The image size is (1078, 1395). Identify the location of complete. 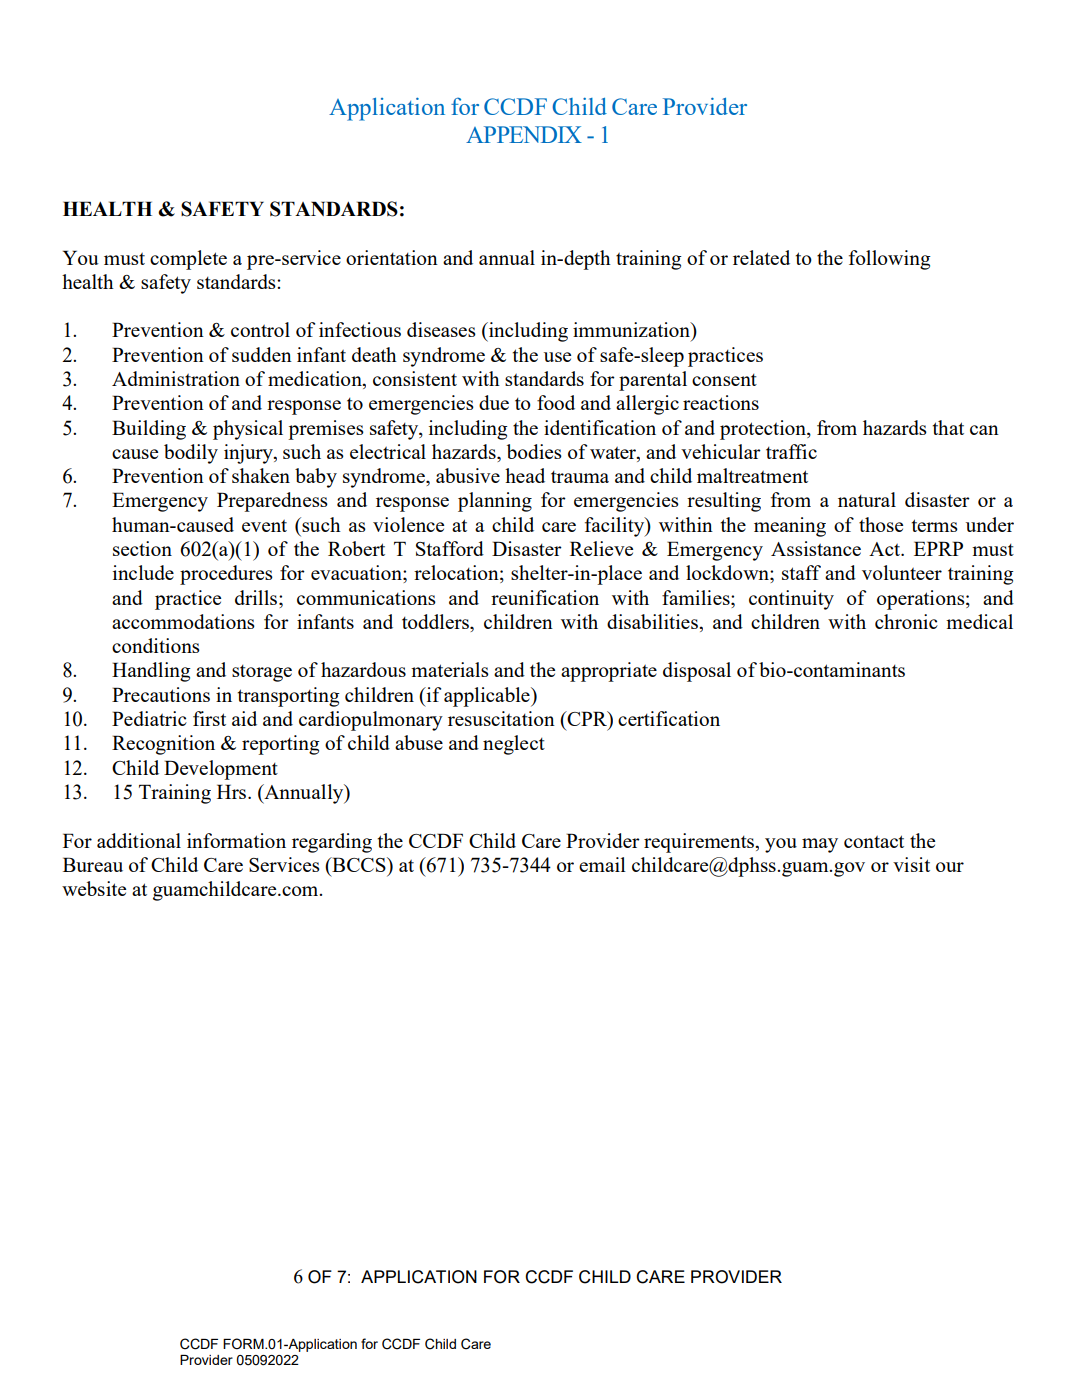
(188, 260).
